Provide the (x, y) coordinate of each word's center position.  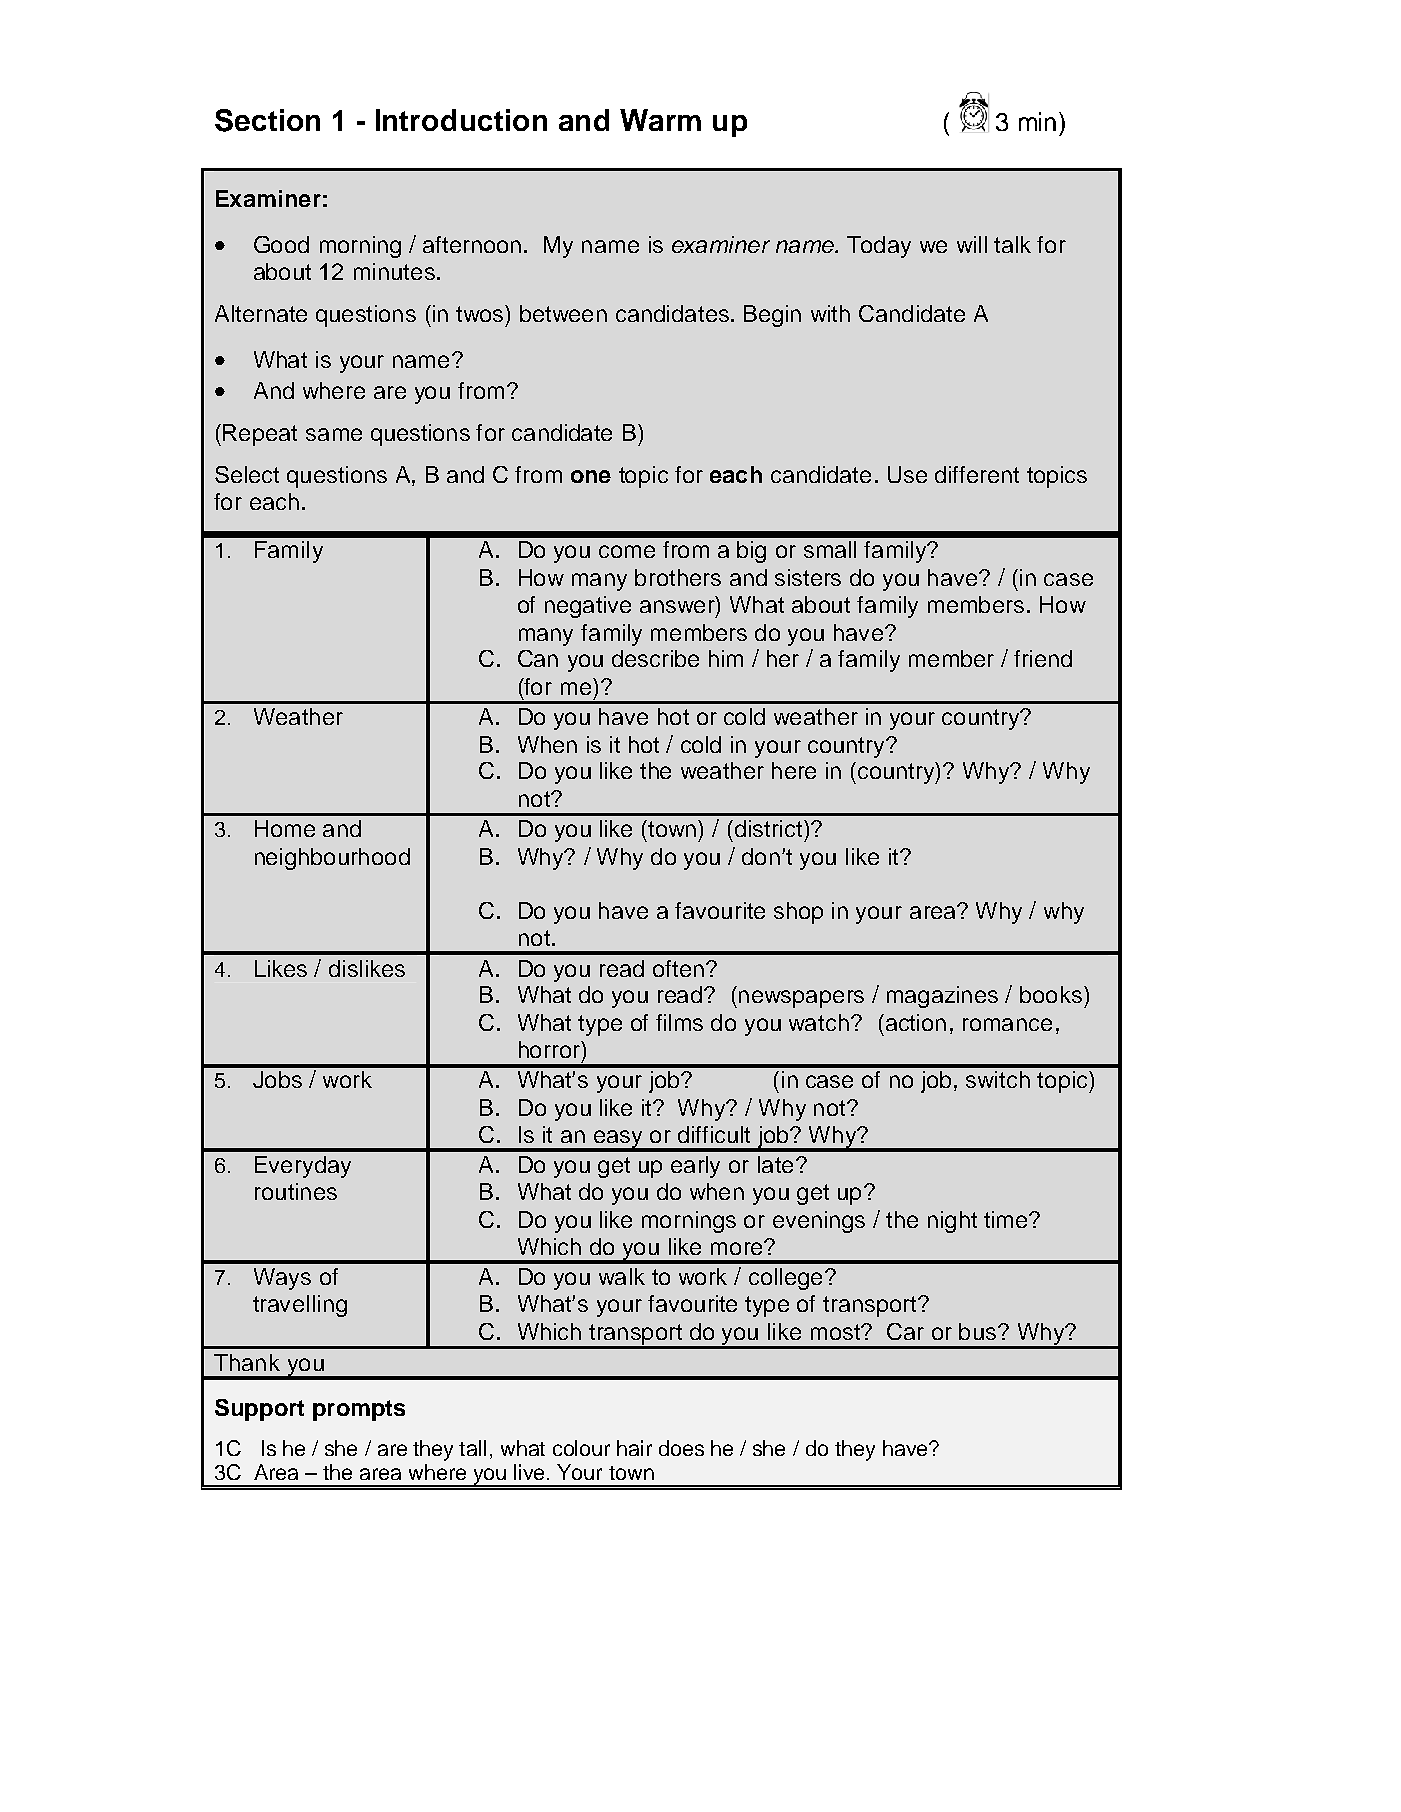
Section (267, 120)
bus (979, 1331)
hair (634, 1448)
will (972, 244)
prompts (359, 1410)
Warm (660, 120)
